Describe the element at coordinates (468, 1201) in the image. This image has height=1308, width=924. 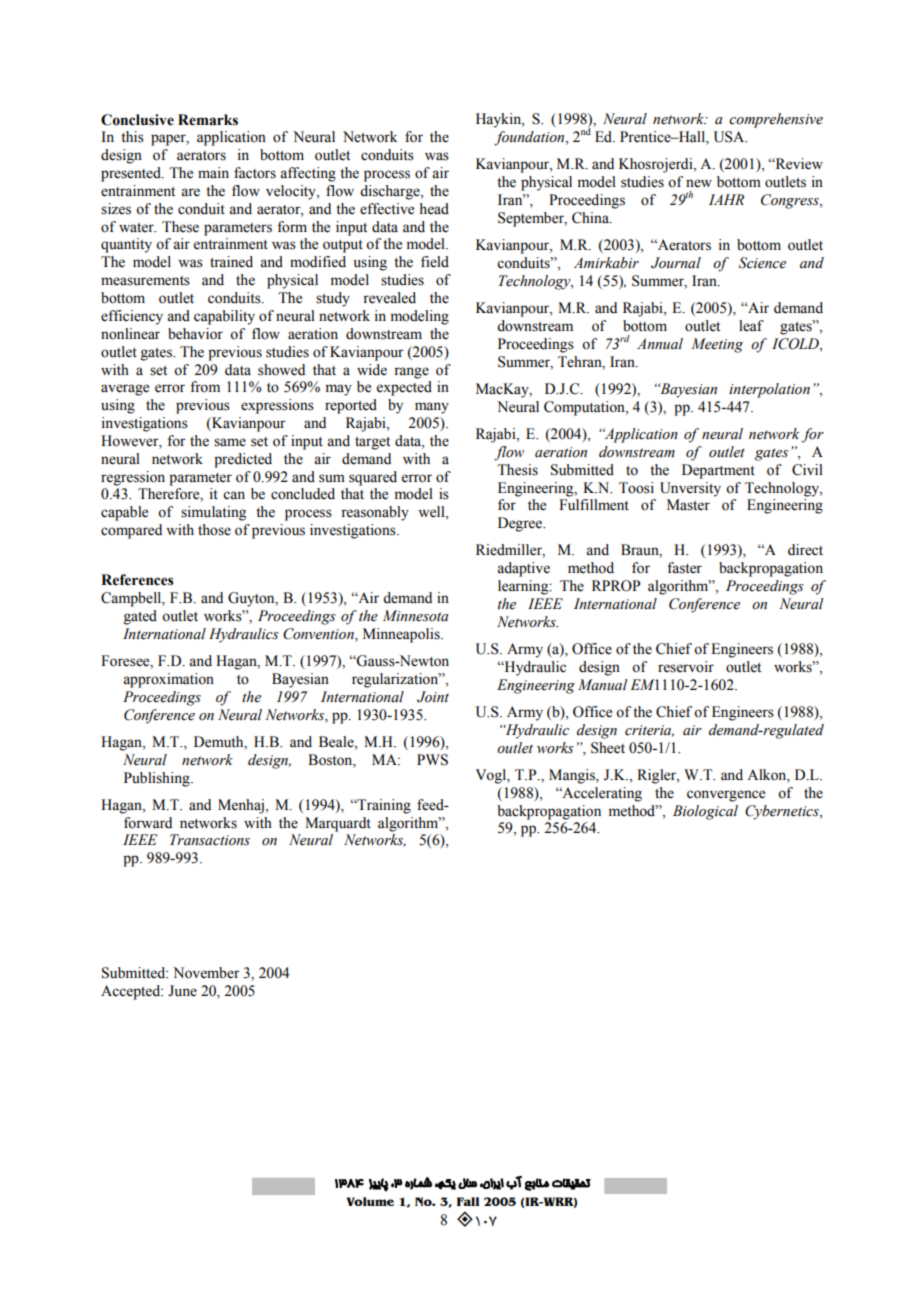
I see `Fall` at that location.
